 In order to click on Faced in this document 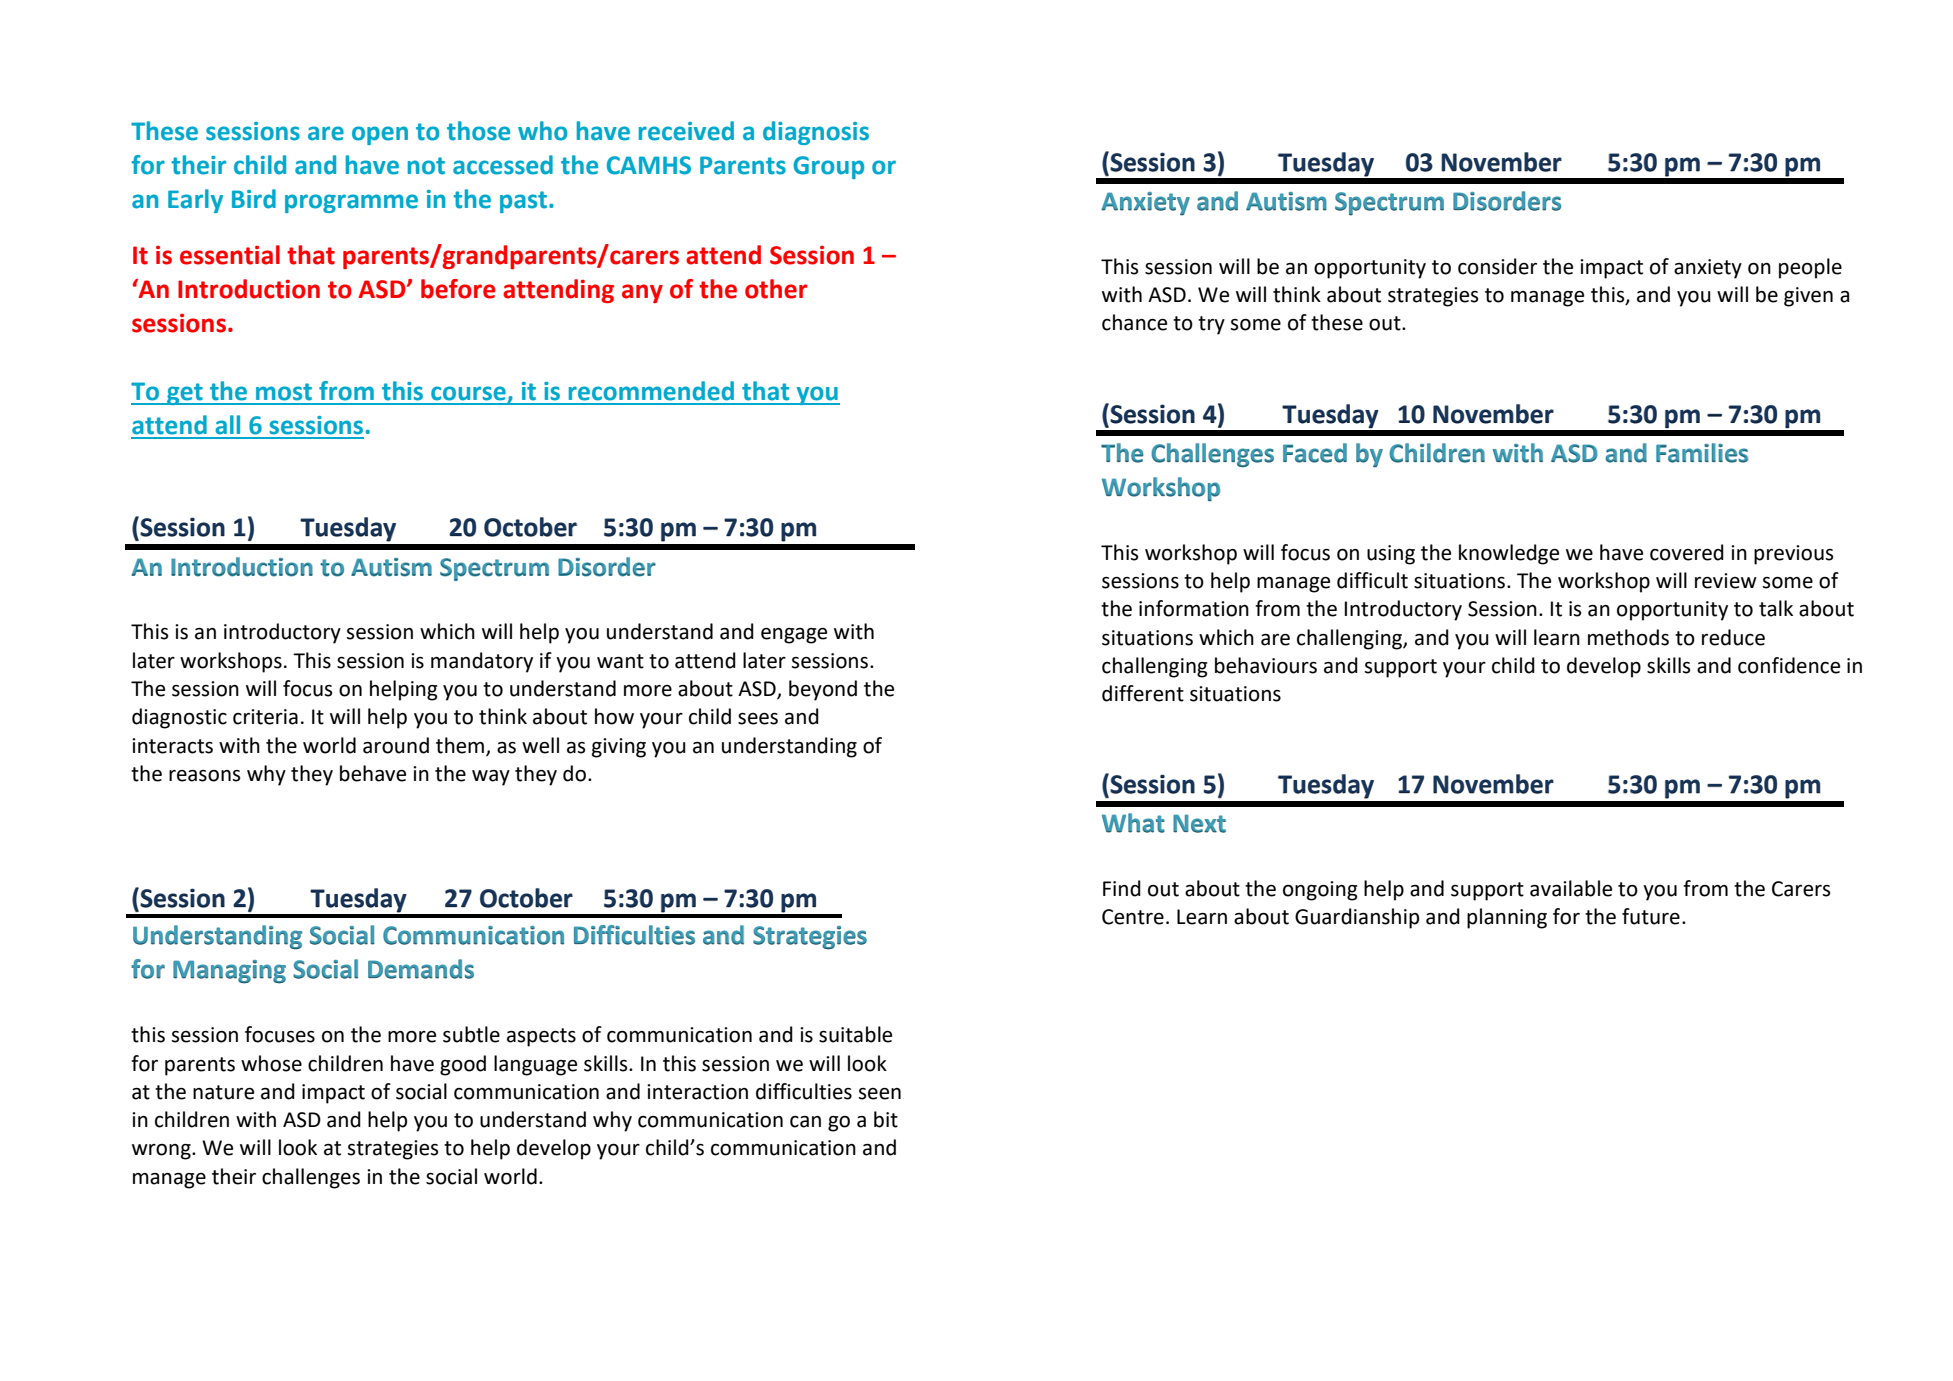, I will do `click(1315, 453)`.
